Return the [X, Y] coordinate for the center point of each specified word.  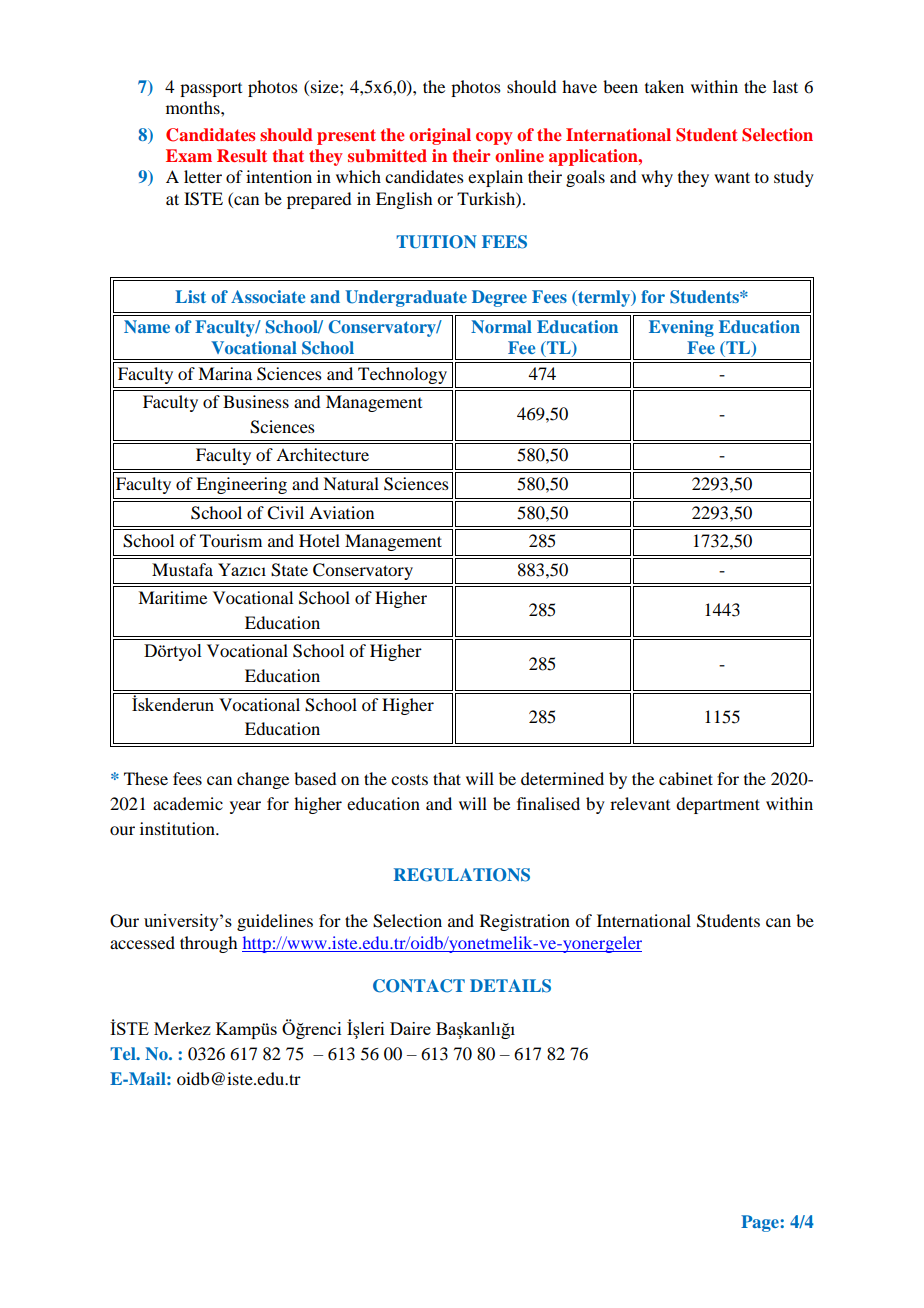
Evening [681, 328]
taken [664, 86]
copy [494, 138]
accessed [142, 942]
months [194, 107]
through [208, 944]
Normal [501, 326]
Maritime [172, 597]
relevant [640, 803]
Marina [225, 373]
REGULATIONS [462, 875]
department [718, 805]
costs [409, 779]
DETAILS [510, 986]
